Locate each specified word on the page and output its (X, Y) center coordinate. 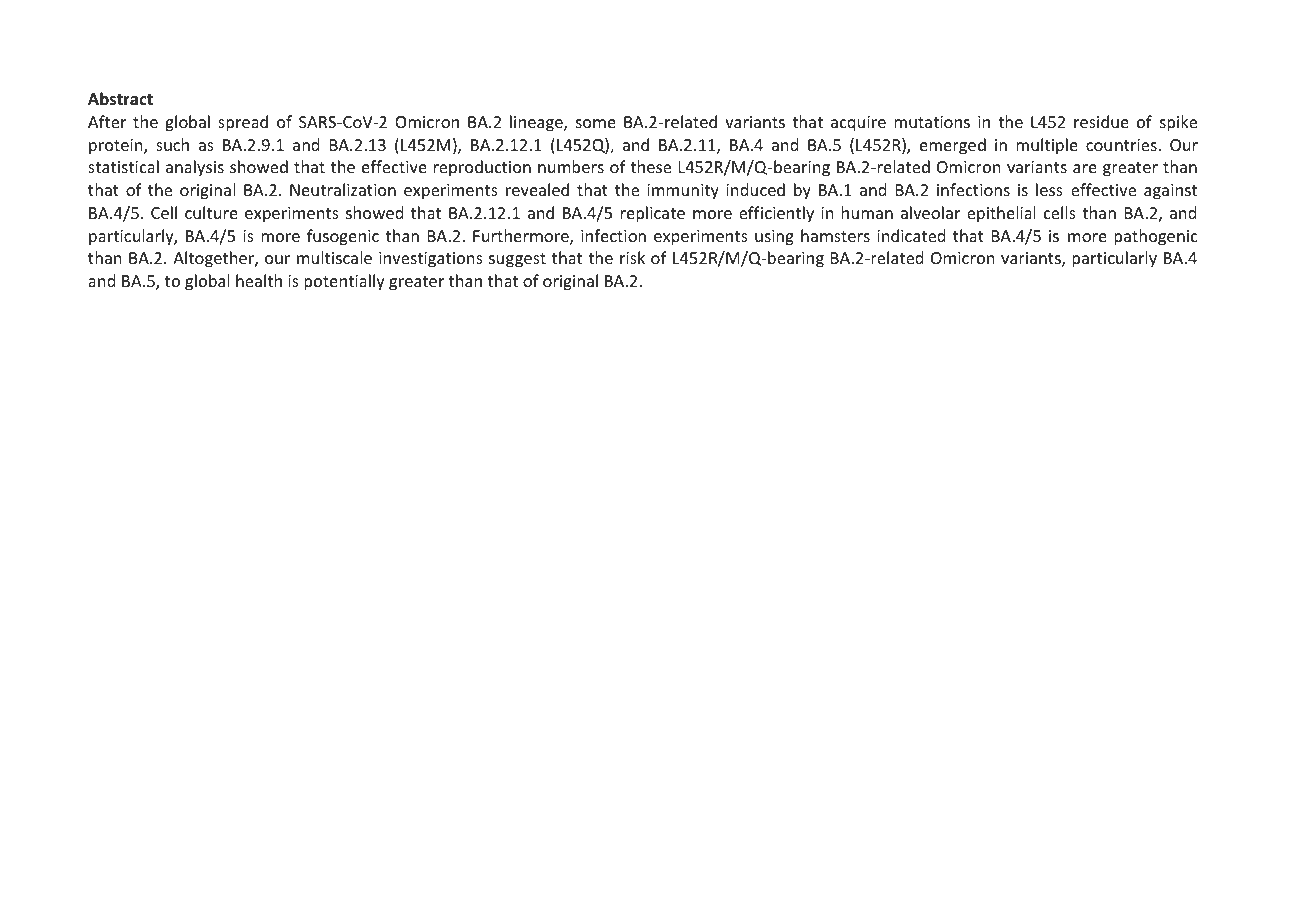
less (1049, 189)
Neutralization (343, 189)
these (650, 166)
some (596, 123)
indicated (911, 235)
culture (211, 212)
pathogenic (1156, 237)
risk (632, 257)
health (259, 280)
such (172, 144)
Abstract (120, 99)
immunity (683, 192)
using (774, 238)
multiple (1047, 146)
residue (1101, 121)
